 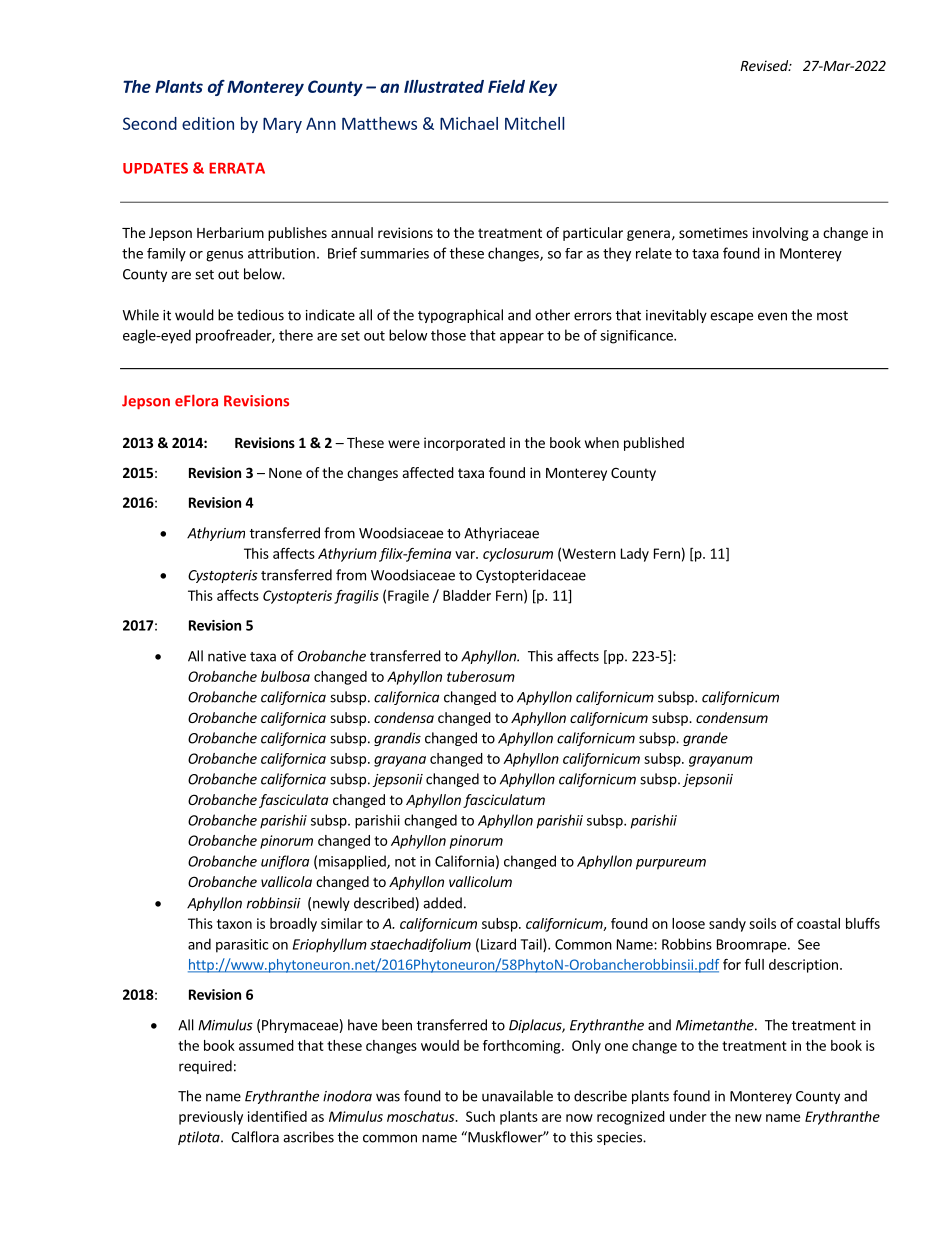 I want to click on published, so click(x=654, y=444).
